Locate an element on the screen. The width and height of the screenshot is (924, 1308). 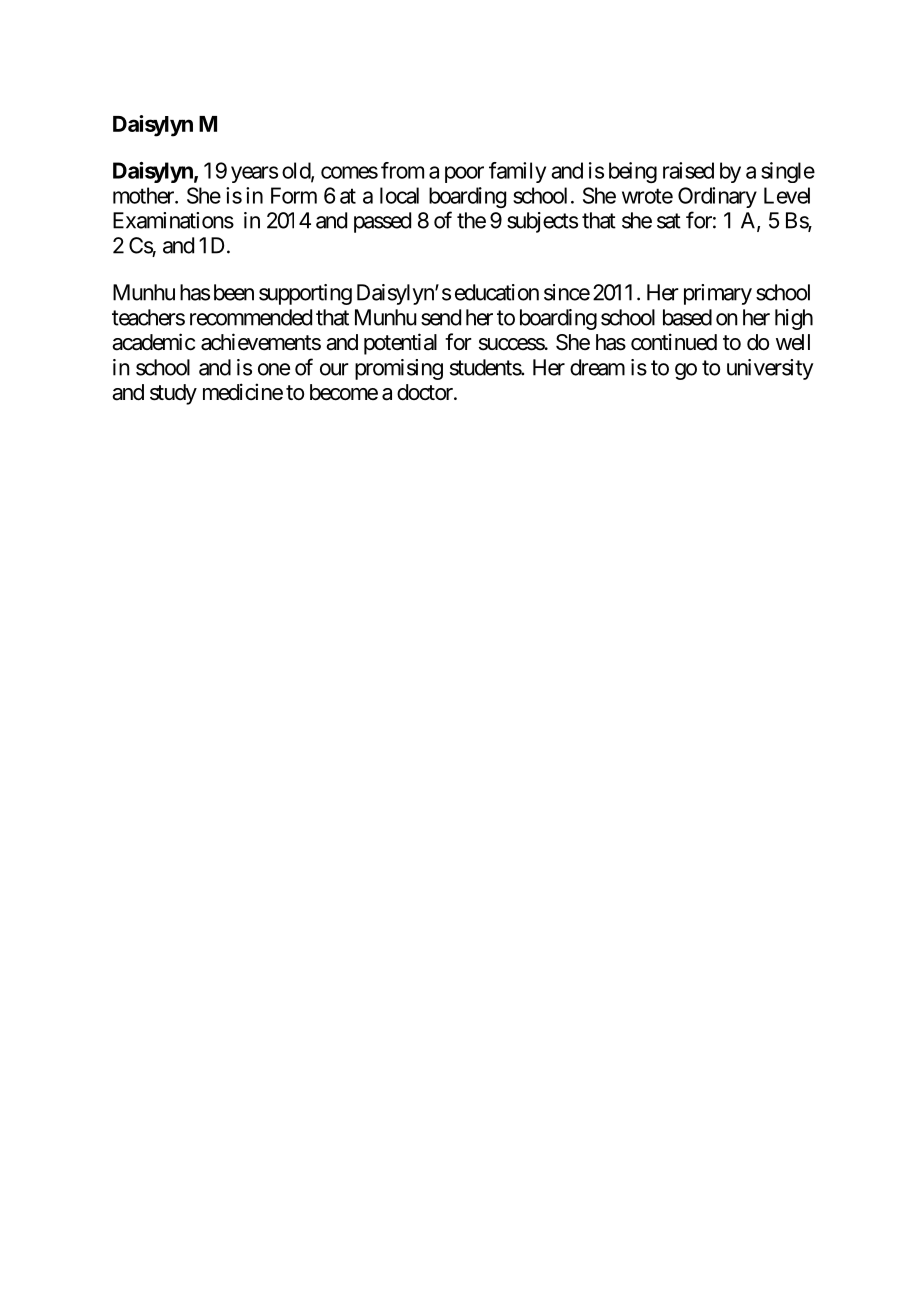
education is located at coordinates (497, 292).
